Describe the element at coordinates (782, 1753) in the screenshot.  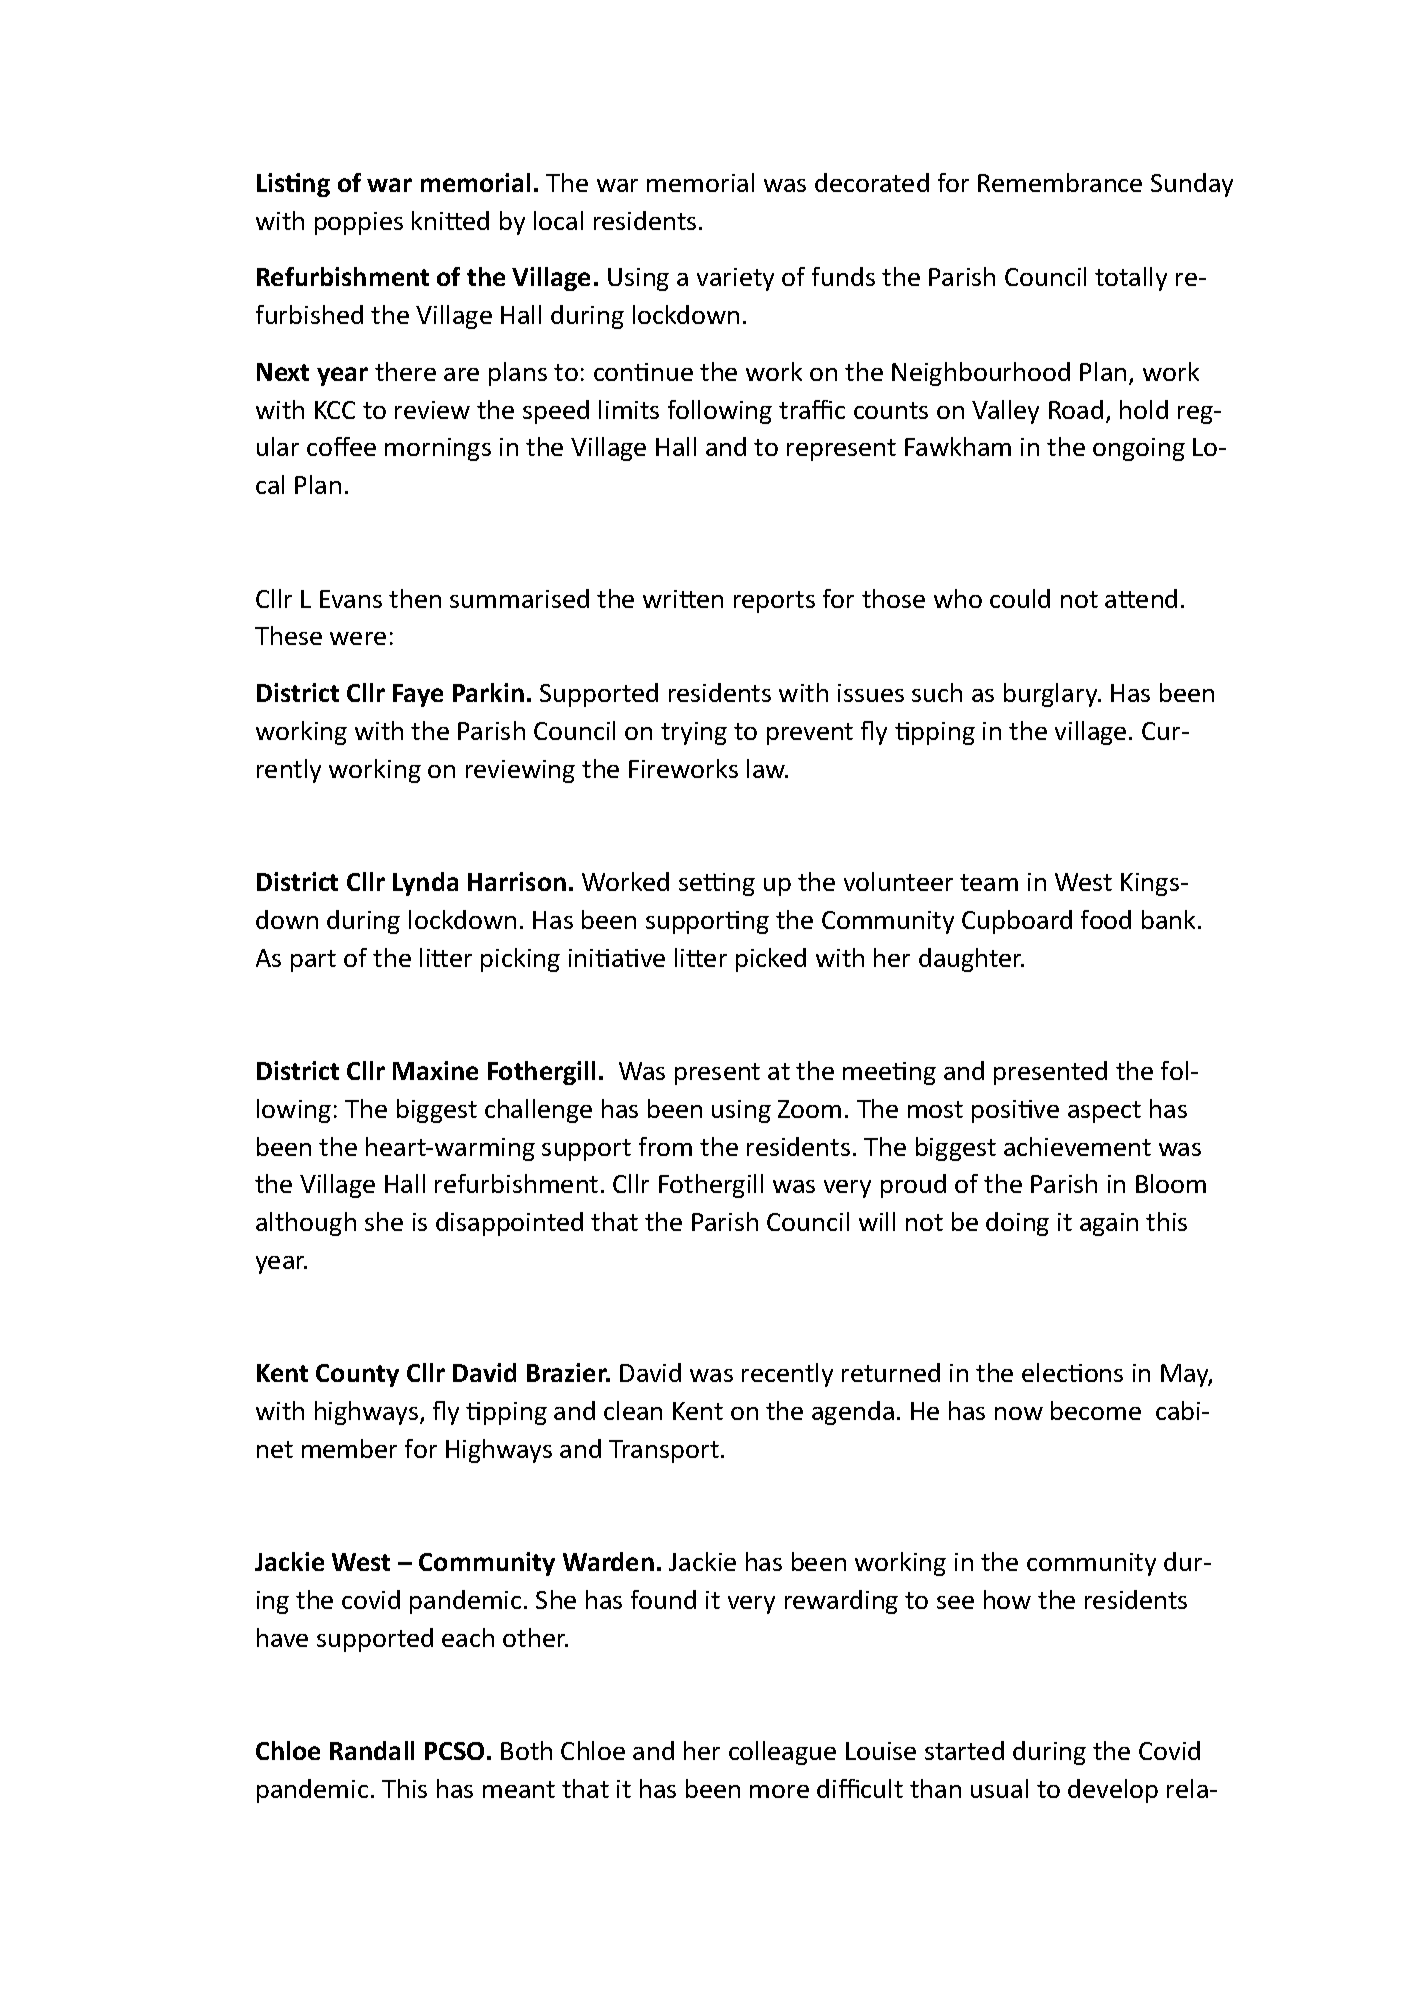
I see `colleague` at that location.
